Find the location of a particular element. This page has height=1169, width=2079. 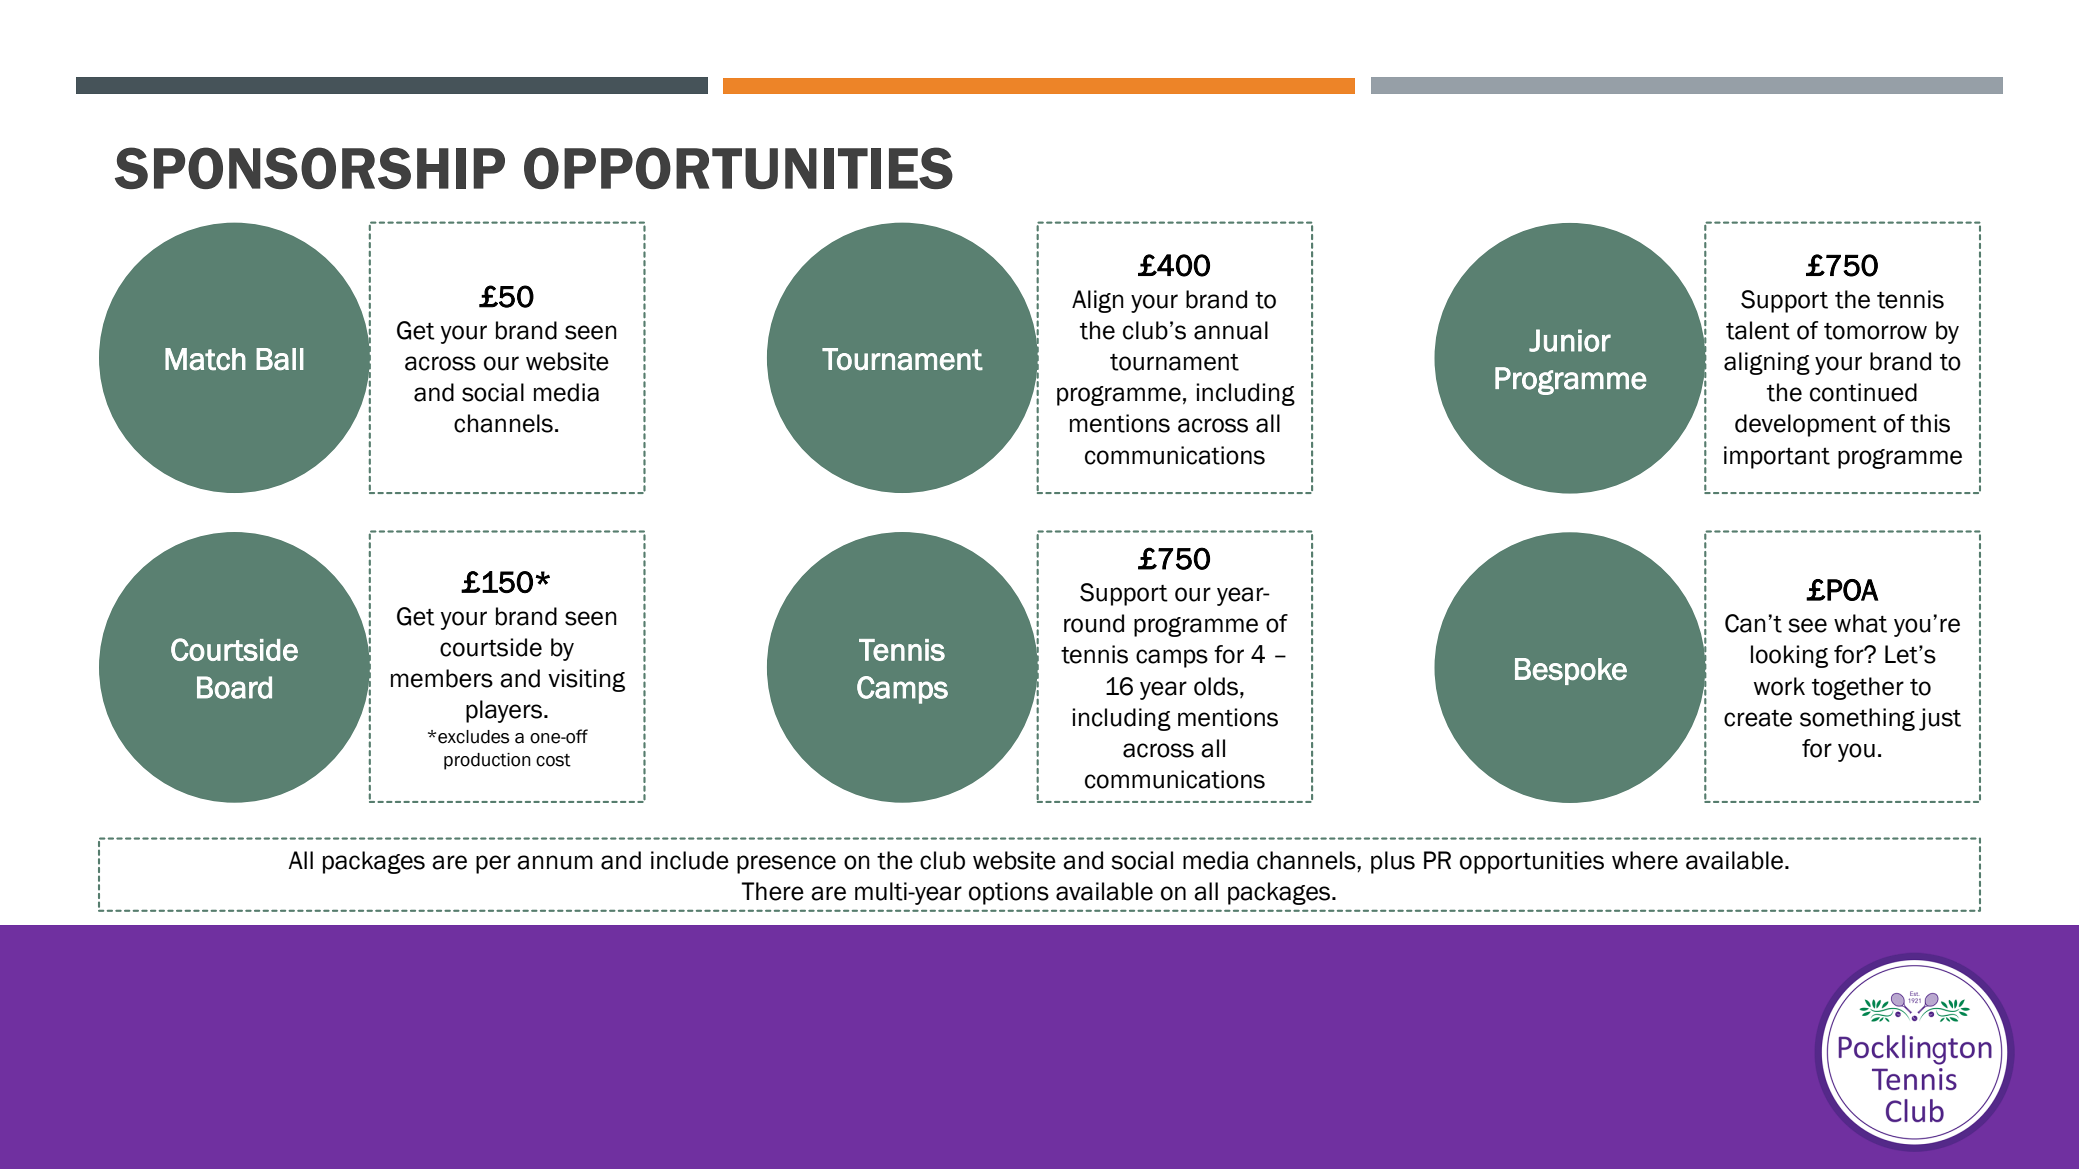

talent is located at coordinates (1758, 330).
